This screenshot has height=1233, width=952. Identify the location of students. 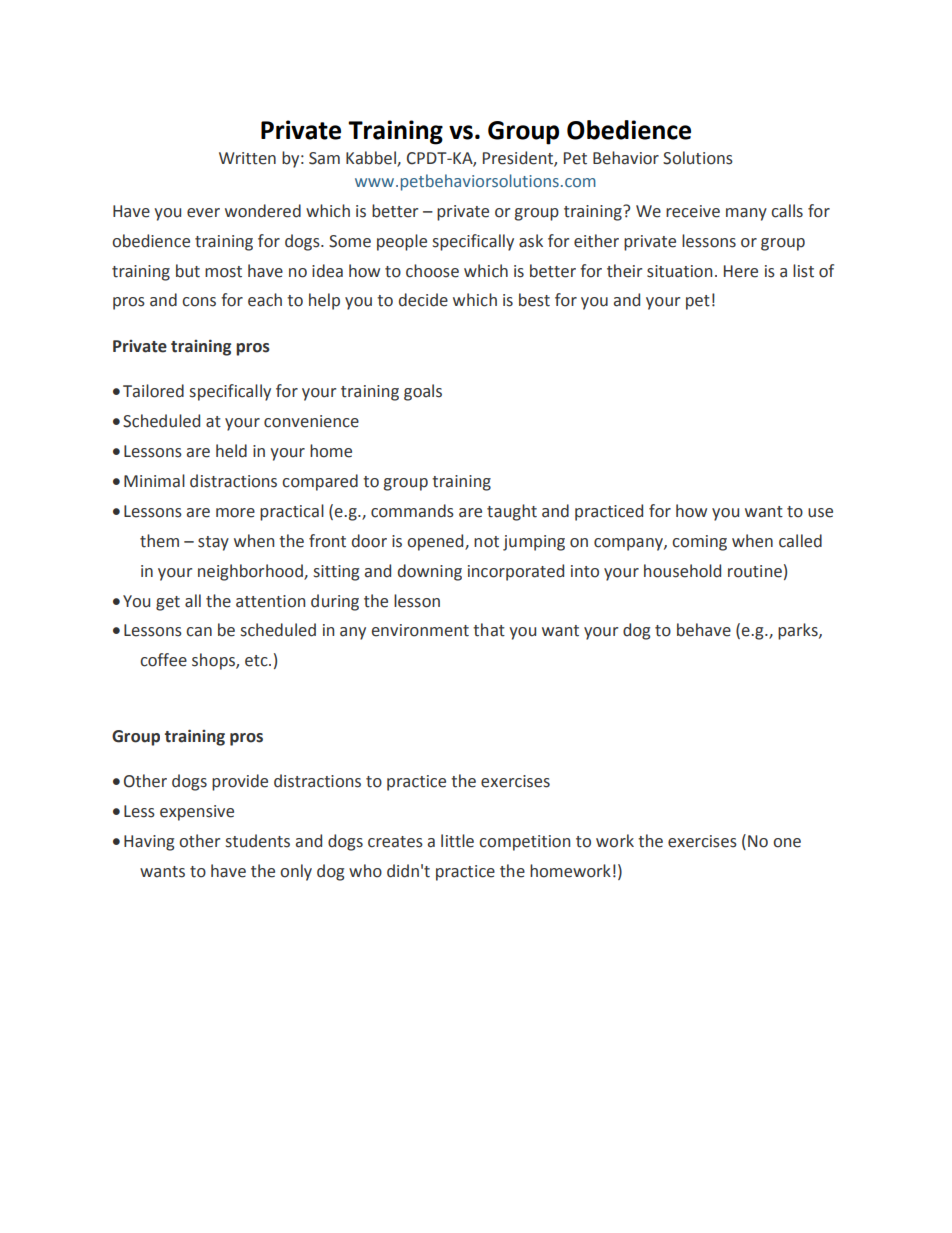
(258, 841).
